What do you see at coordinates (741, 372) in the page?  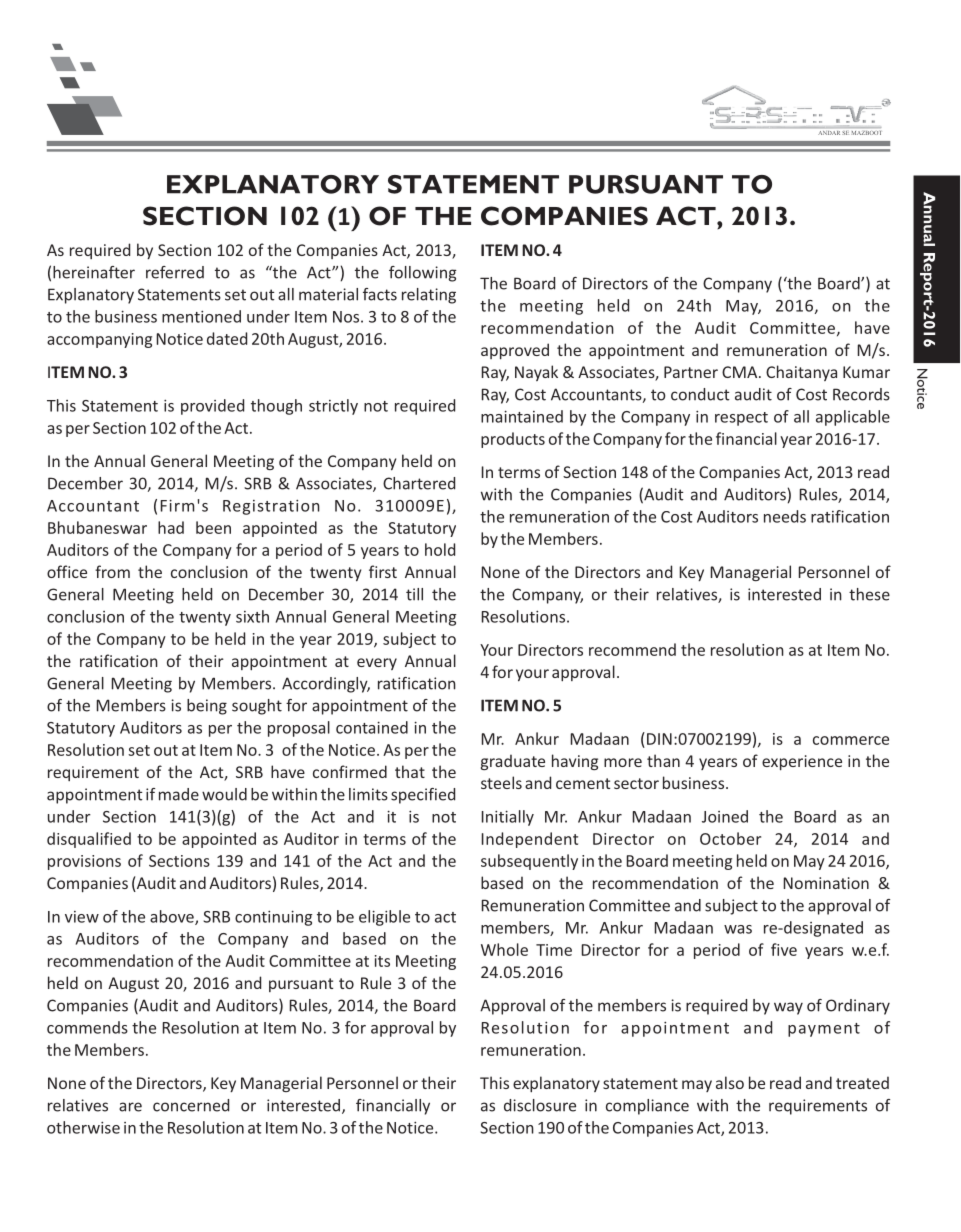 I see `CMA` at bounding box center [741, 372].
